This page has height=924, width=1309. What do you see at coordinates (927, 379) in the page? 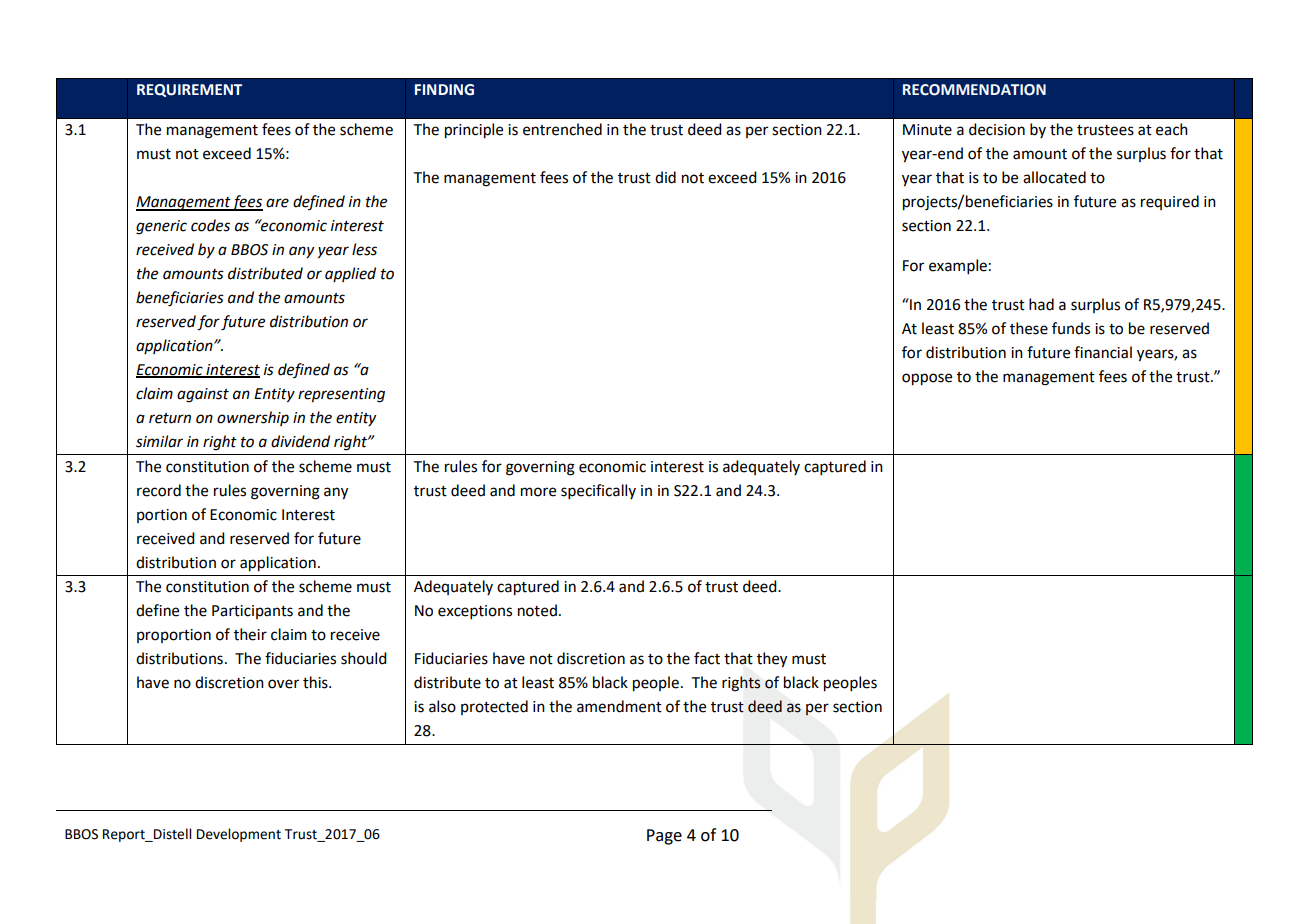
I see `oppose` at bounding box center [927, 379].
